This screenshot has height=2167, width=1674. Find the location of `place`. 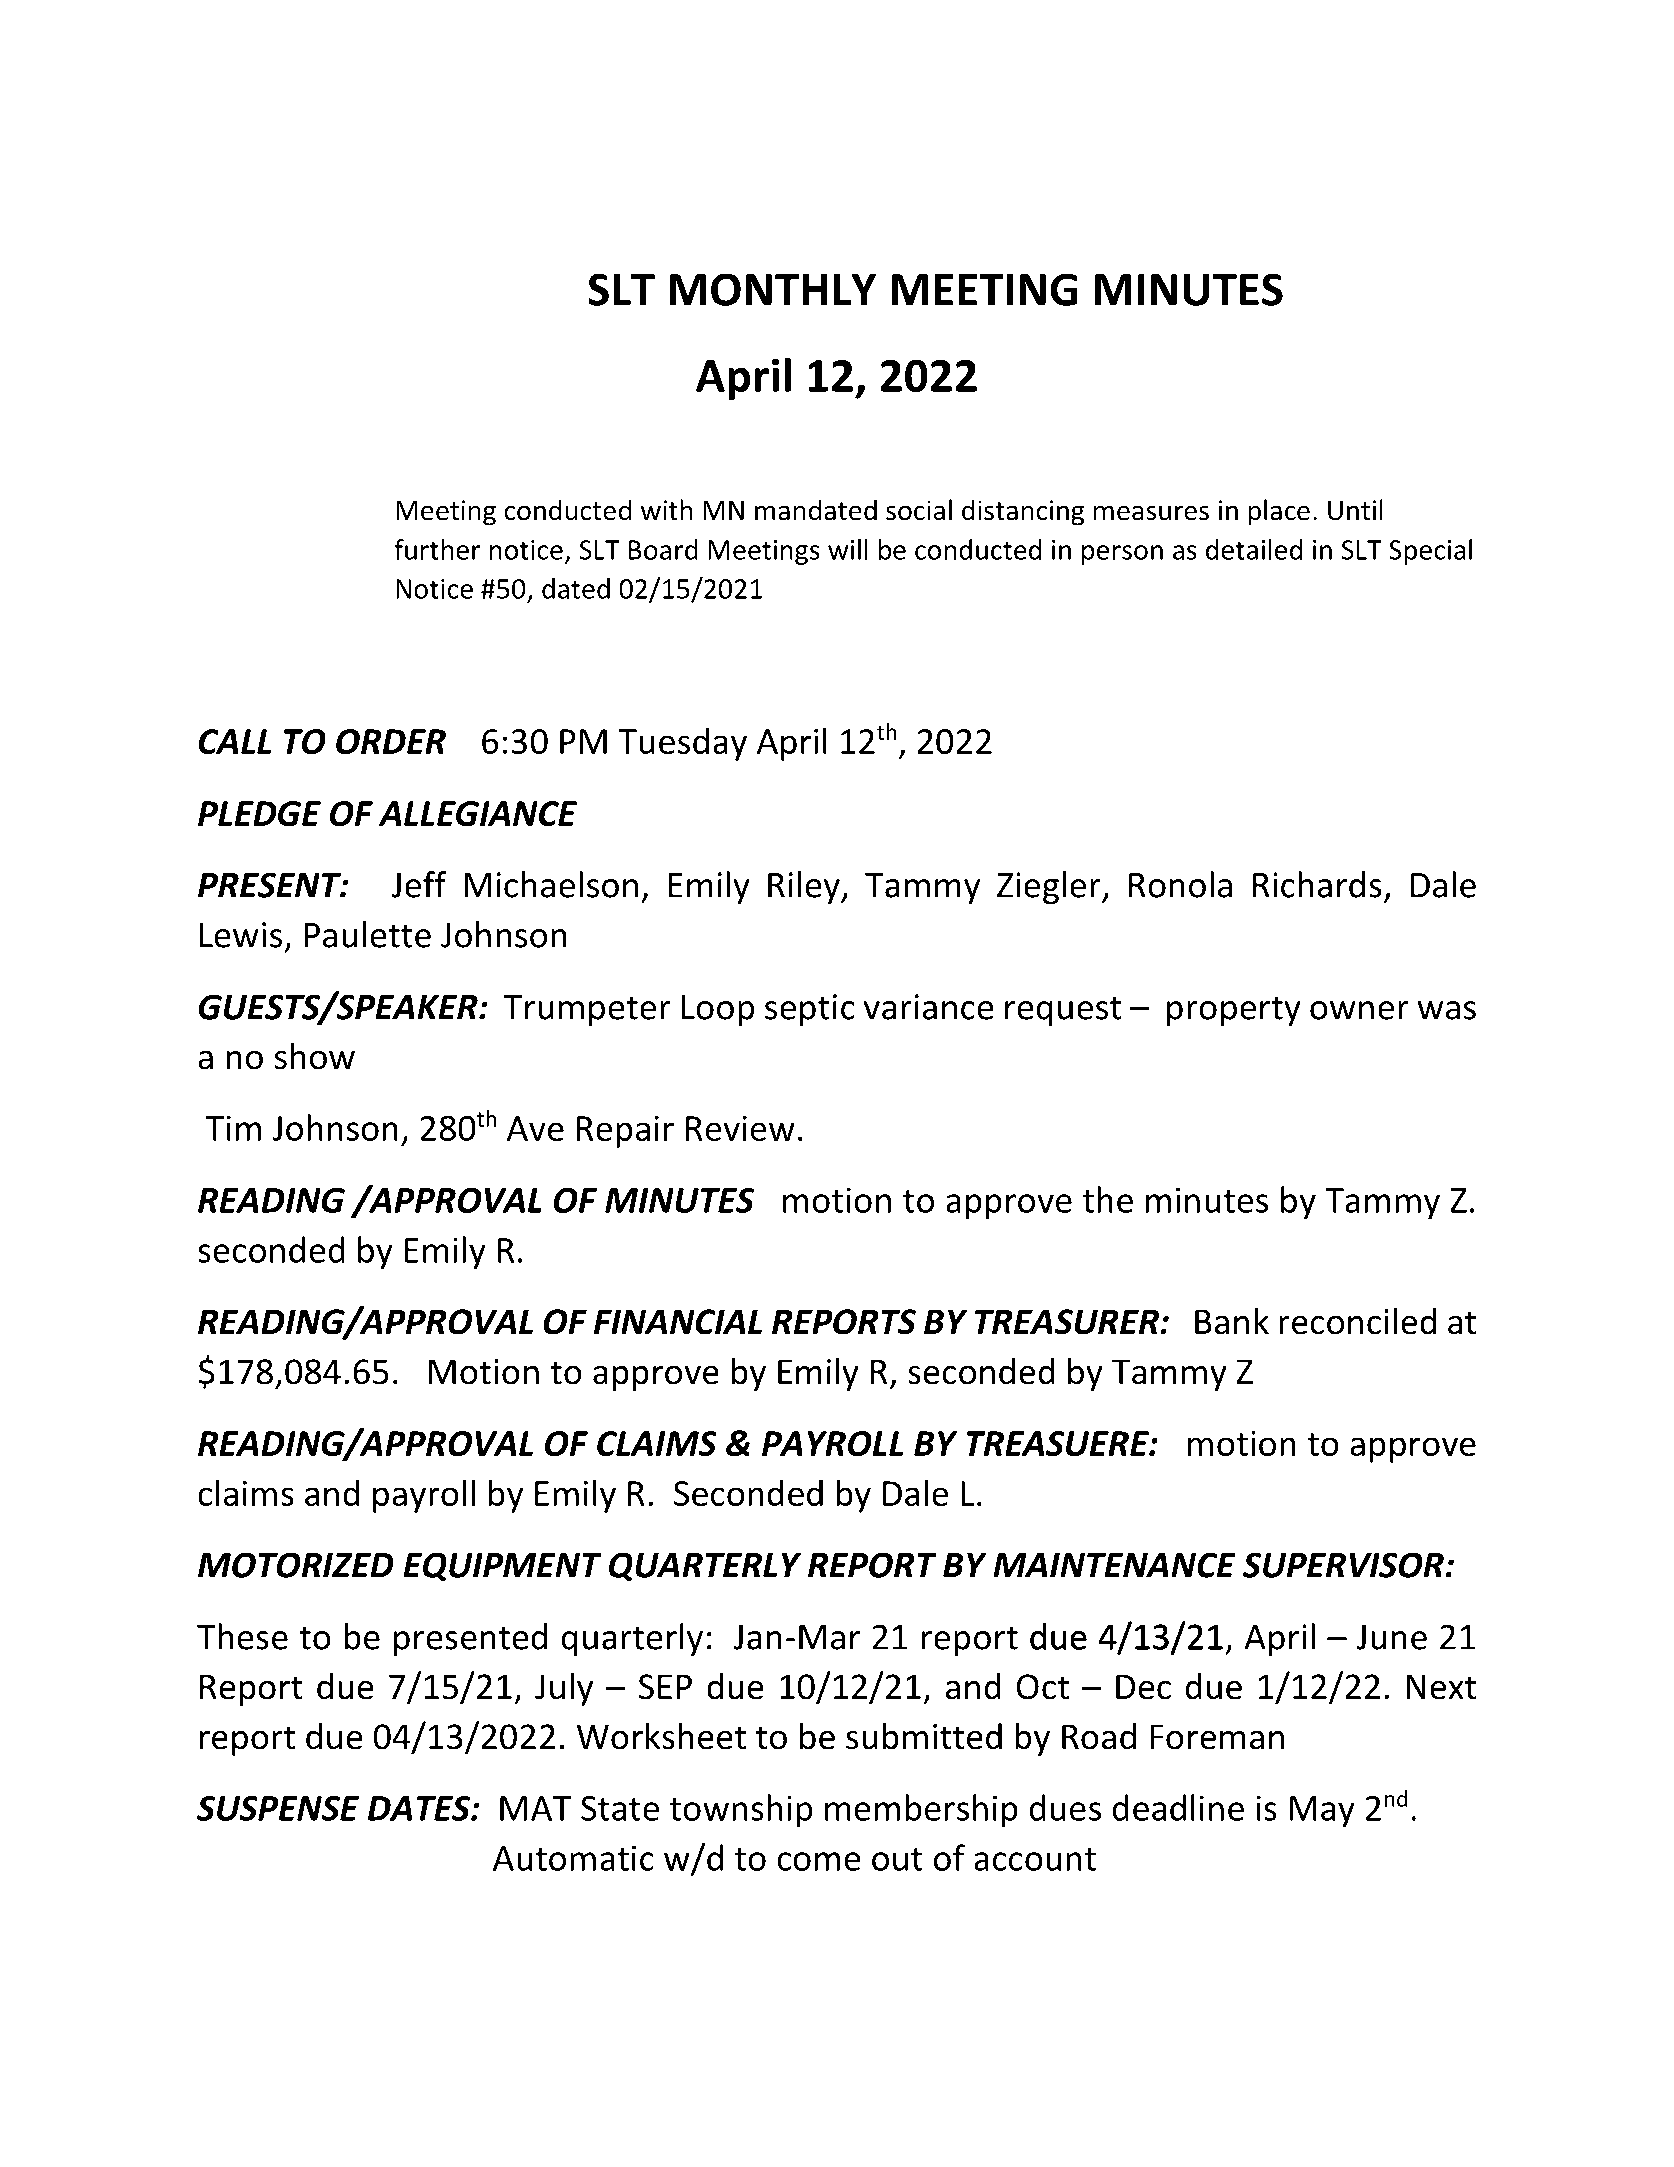

place is located at coordinates (1279, 512).
